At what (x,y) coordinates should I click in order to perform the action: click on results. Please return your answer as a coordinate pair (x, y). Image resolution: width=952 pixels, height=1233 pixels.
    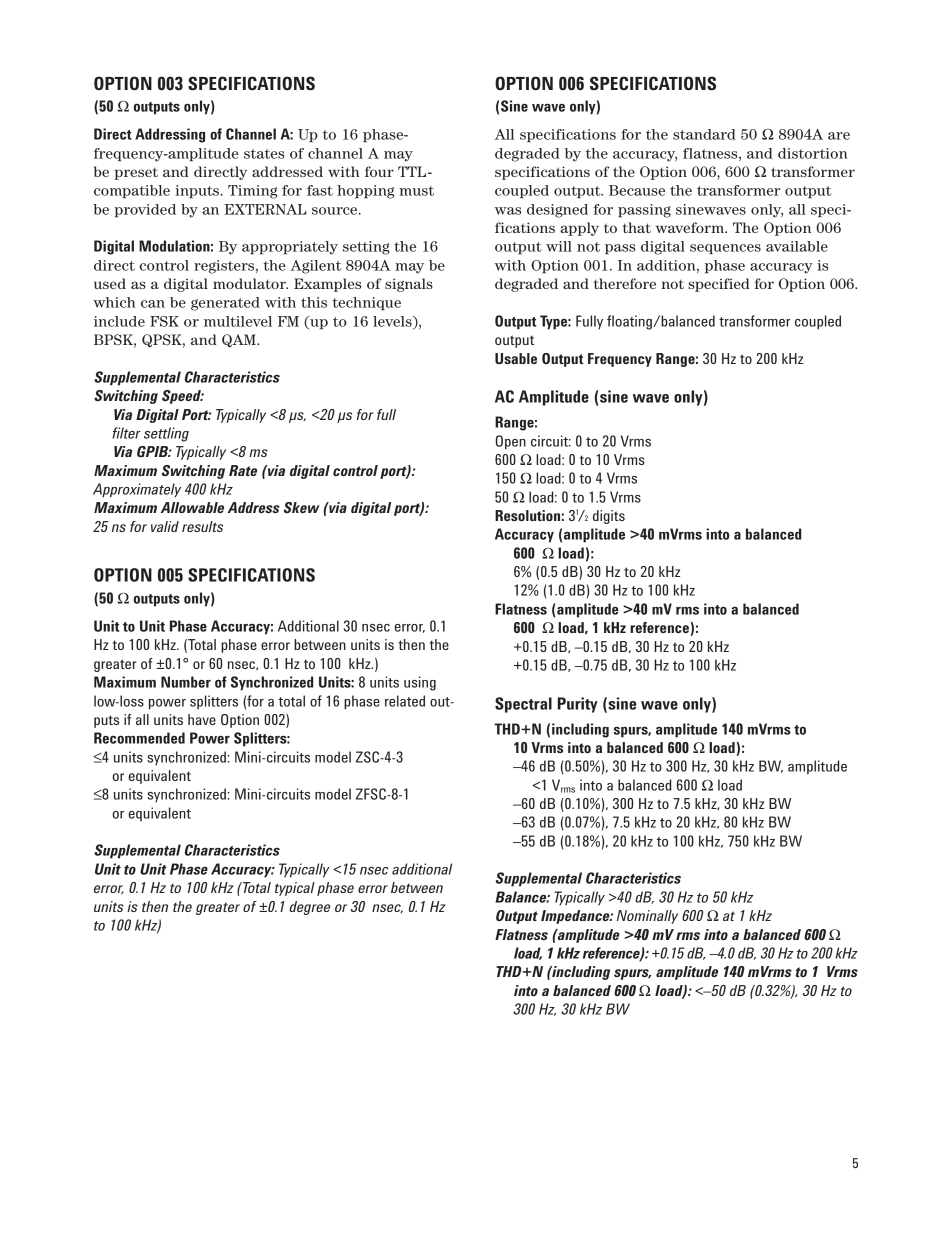
    Looking at the image, I should click on (202, 526).
